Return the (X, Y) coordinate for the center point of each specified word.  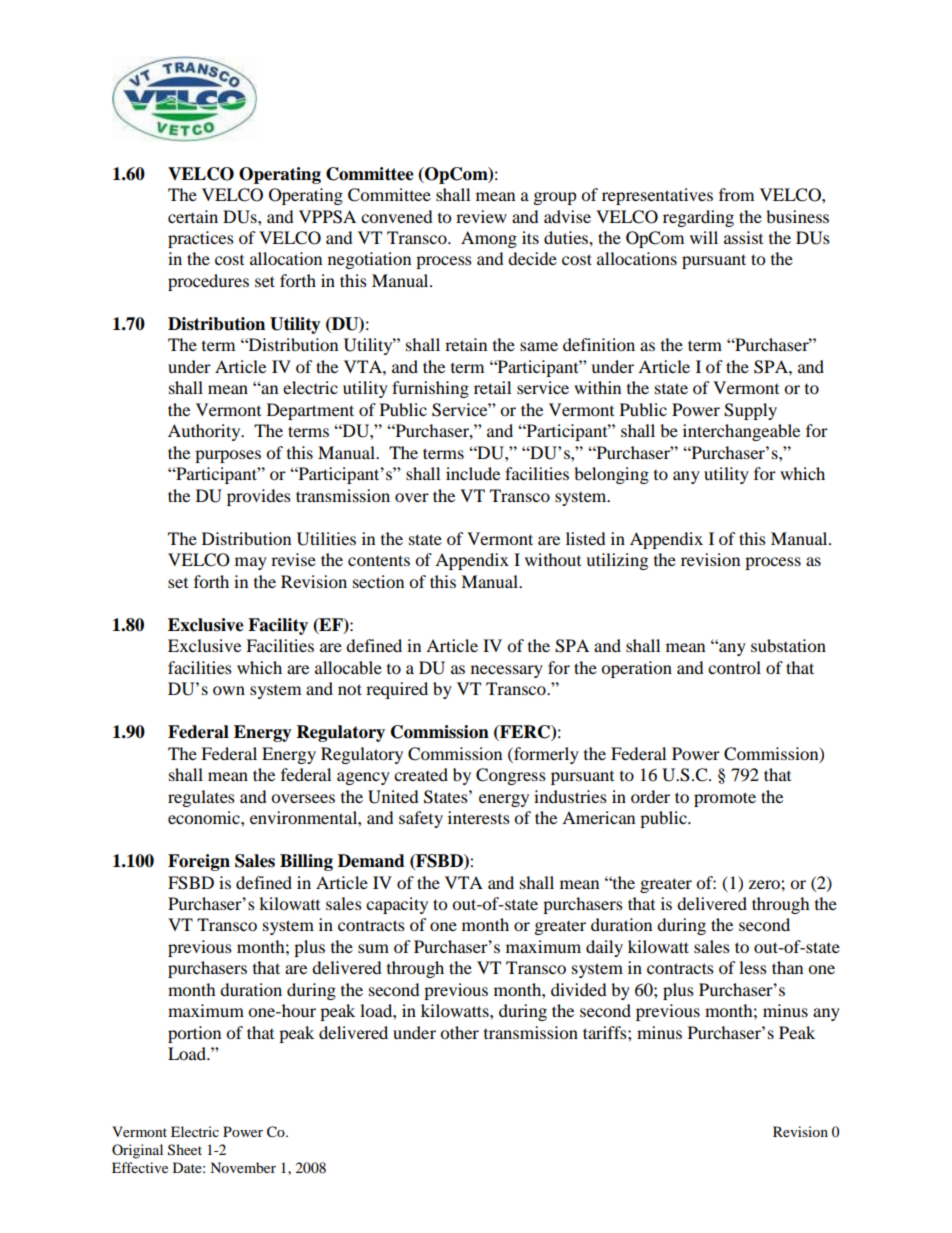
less (753, 967)
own (229, 690)
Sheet (185, 1150)
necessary (507, 671)
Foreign (199, 862)
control (734, 667)
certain (193, 216)
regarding (698, 218)
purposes (228, 456)
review (481, 216)
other (459, 1032)
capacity (397, 905)
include (473, 473)
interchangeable (741, 432)
